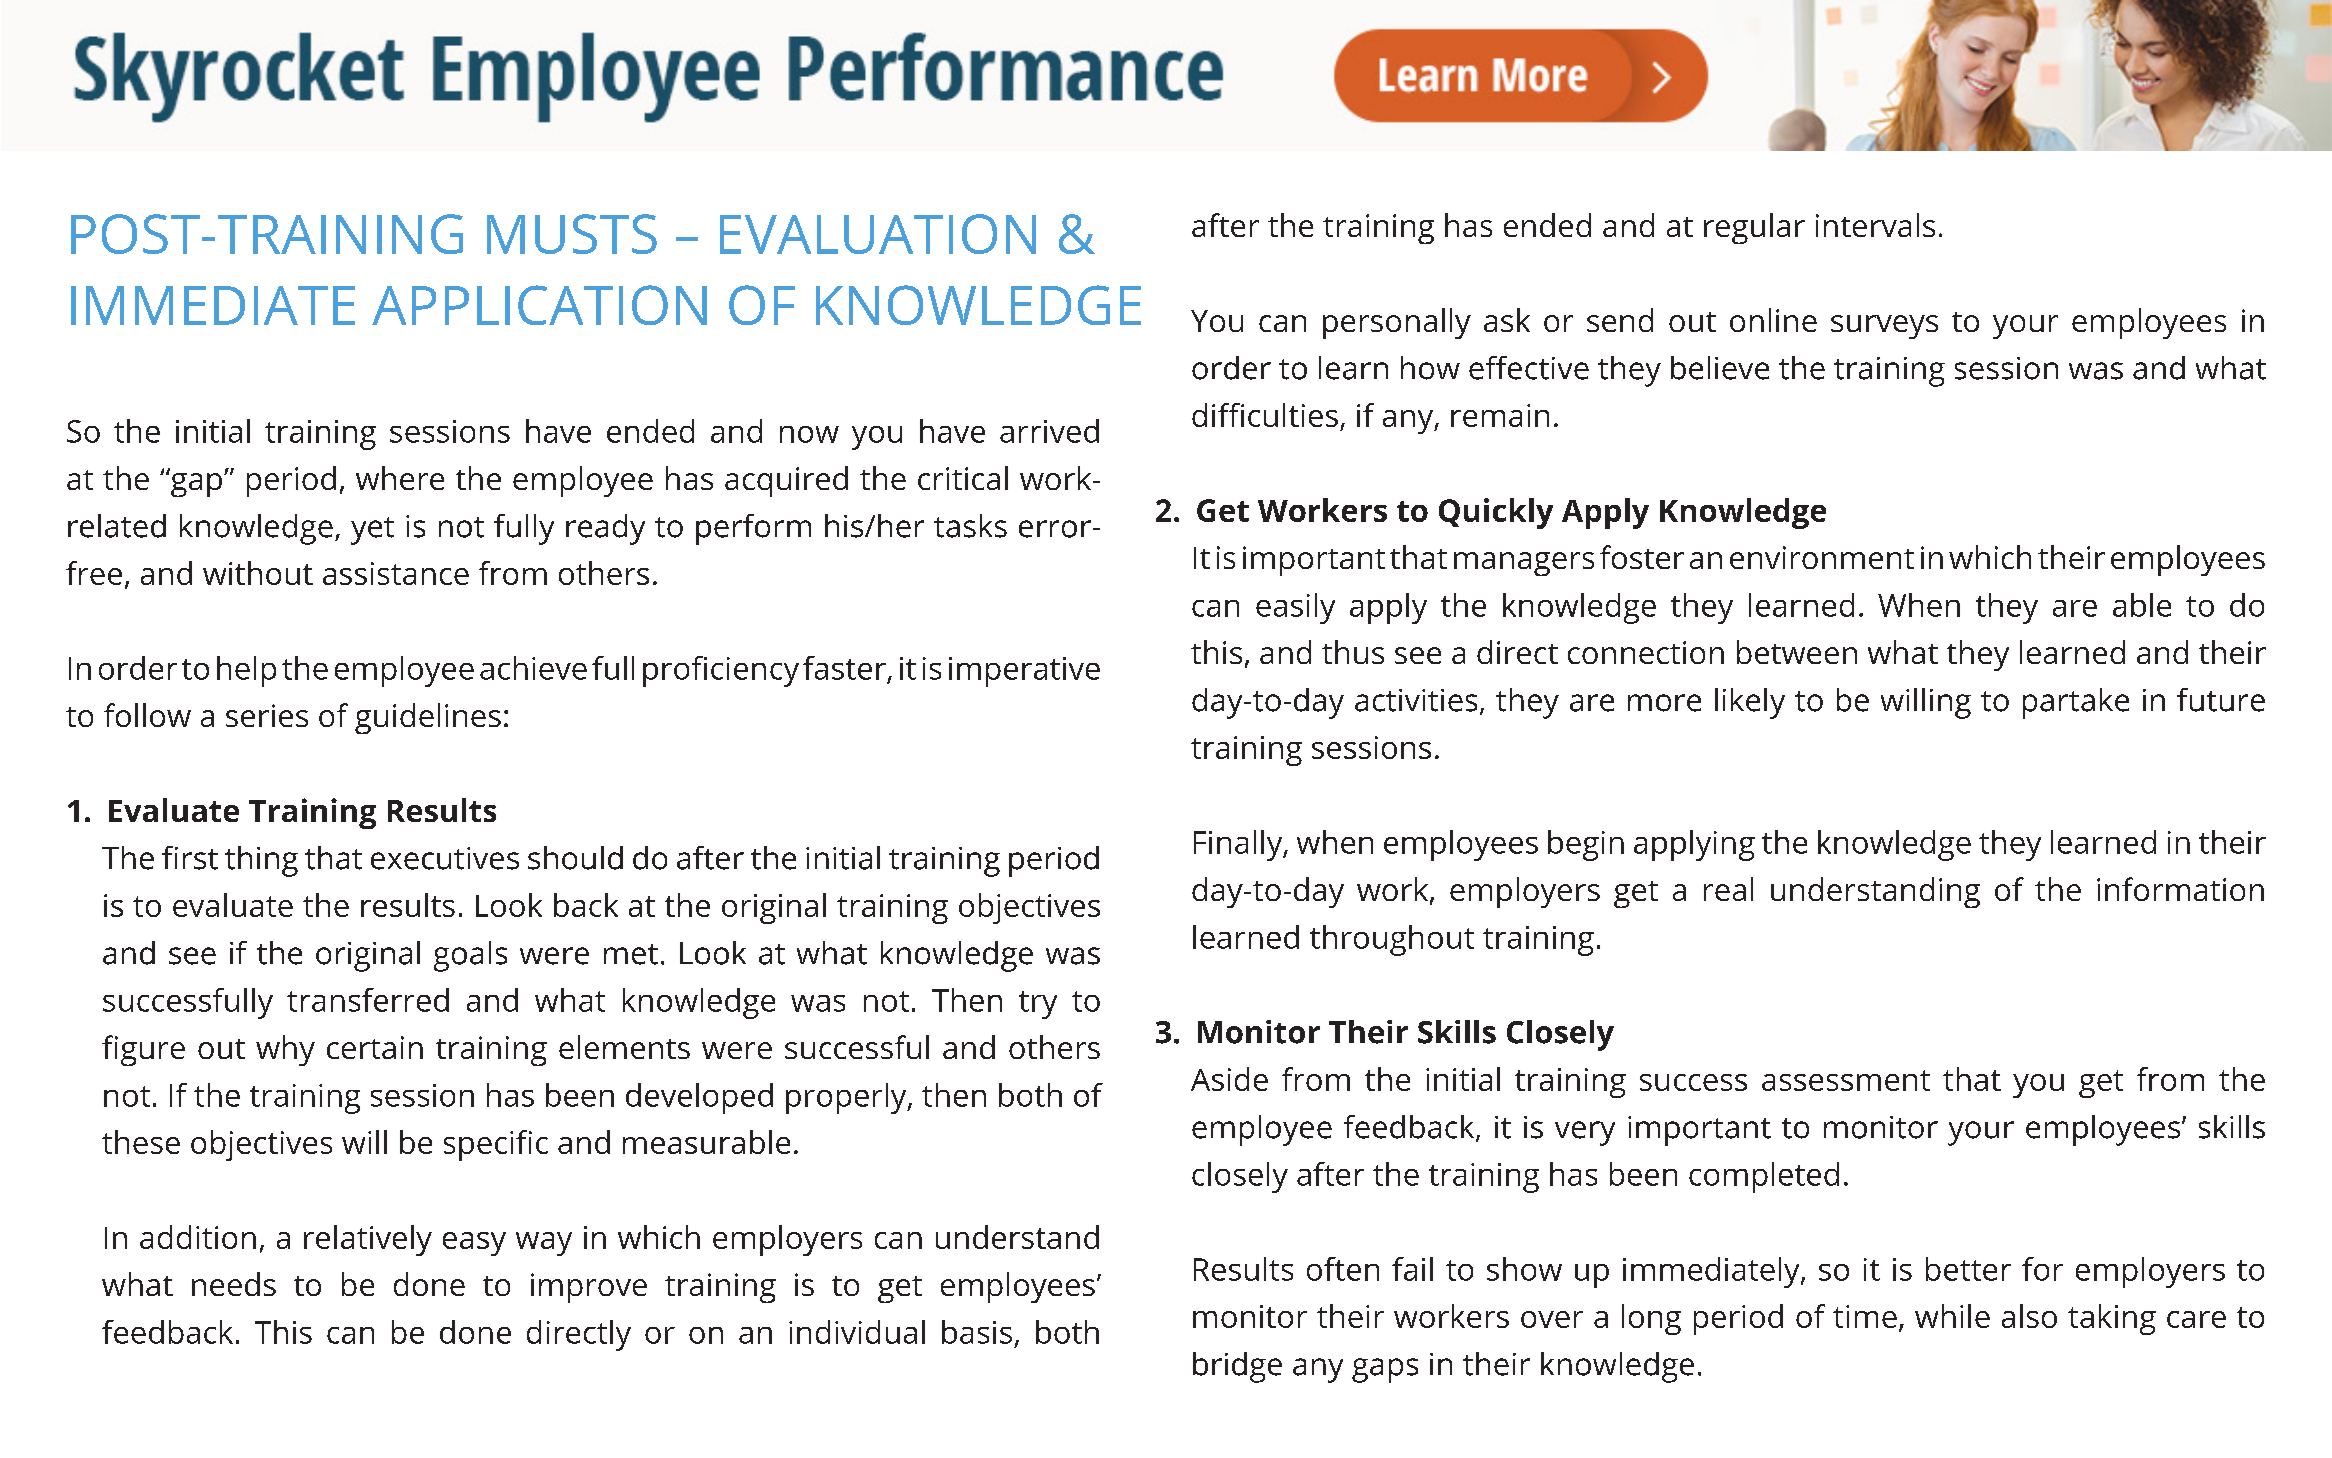 This page has height=1458, width=2332. I want to click on partake, so click(2076, 703).
